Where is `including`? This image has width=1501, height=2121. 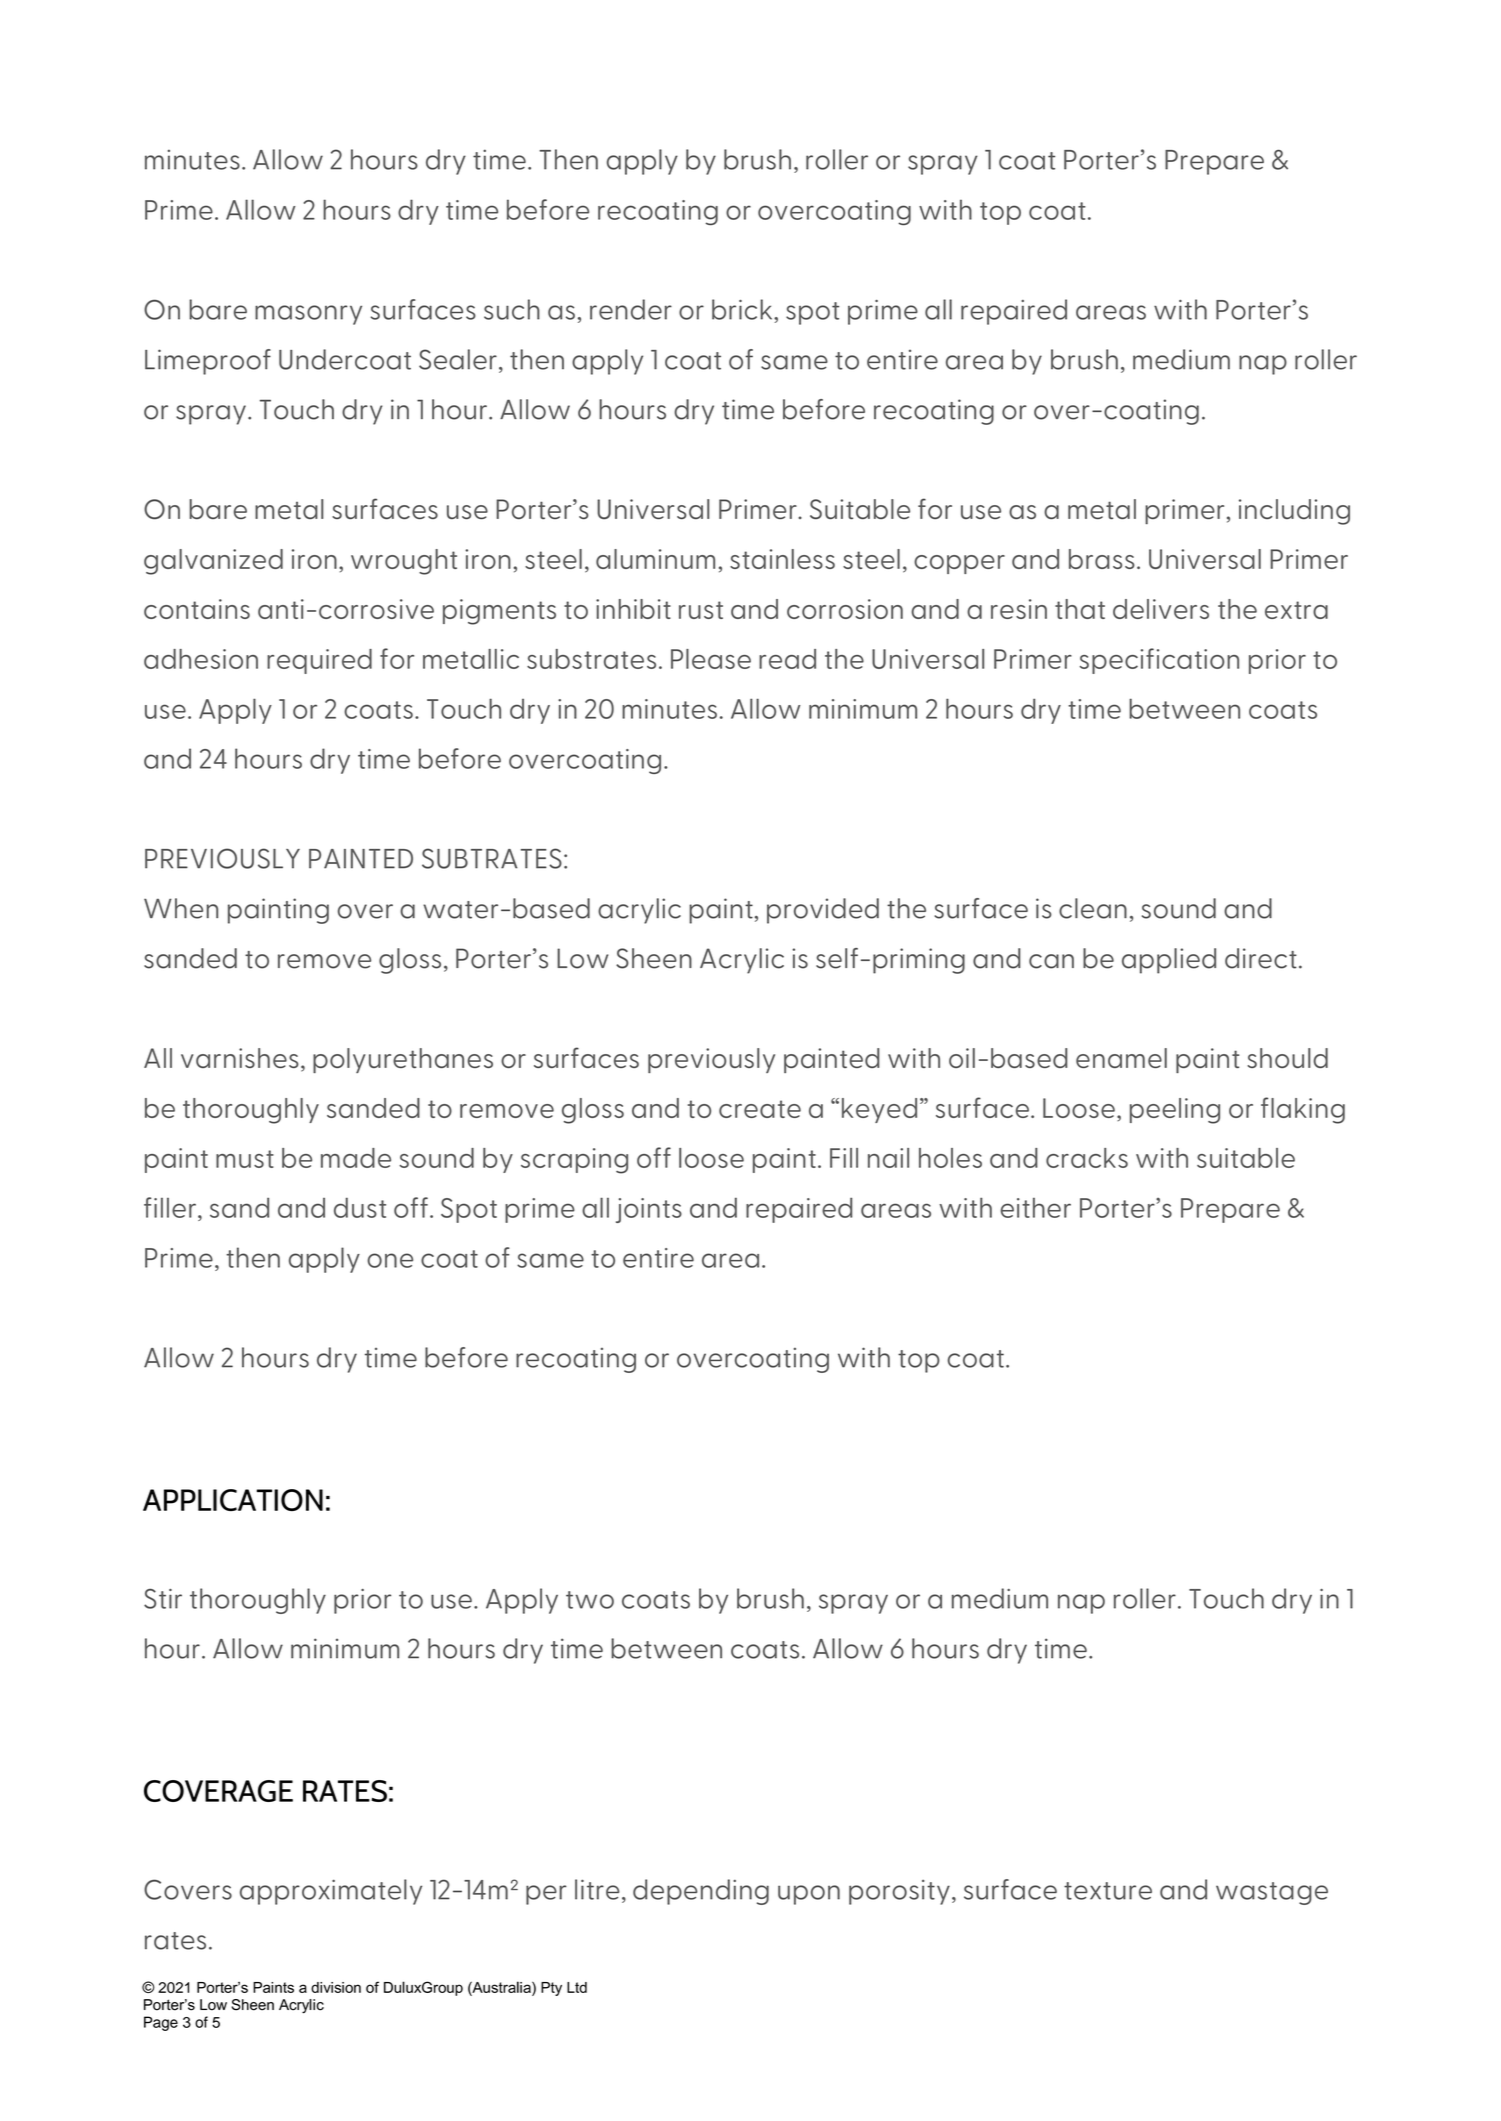 including is located at coordinates (1294, 512).
